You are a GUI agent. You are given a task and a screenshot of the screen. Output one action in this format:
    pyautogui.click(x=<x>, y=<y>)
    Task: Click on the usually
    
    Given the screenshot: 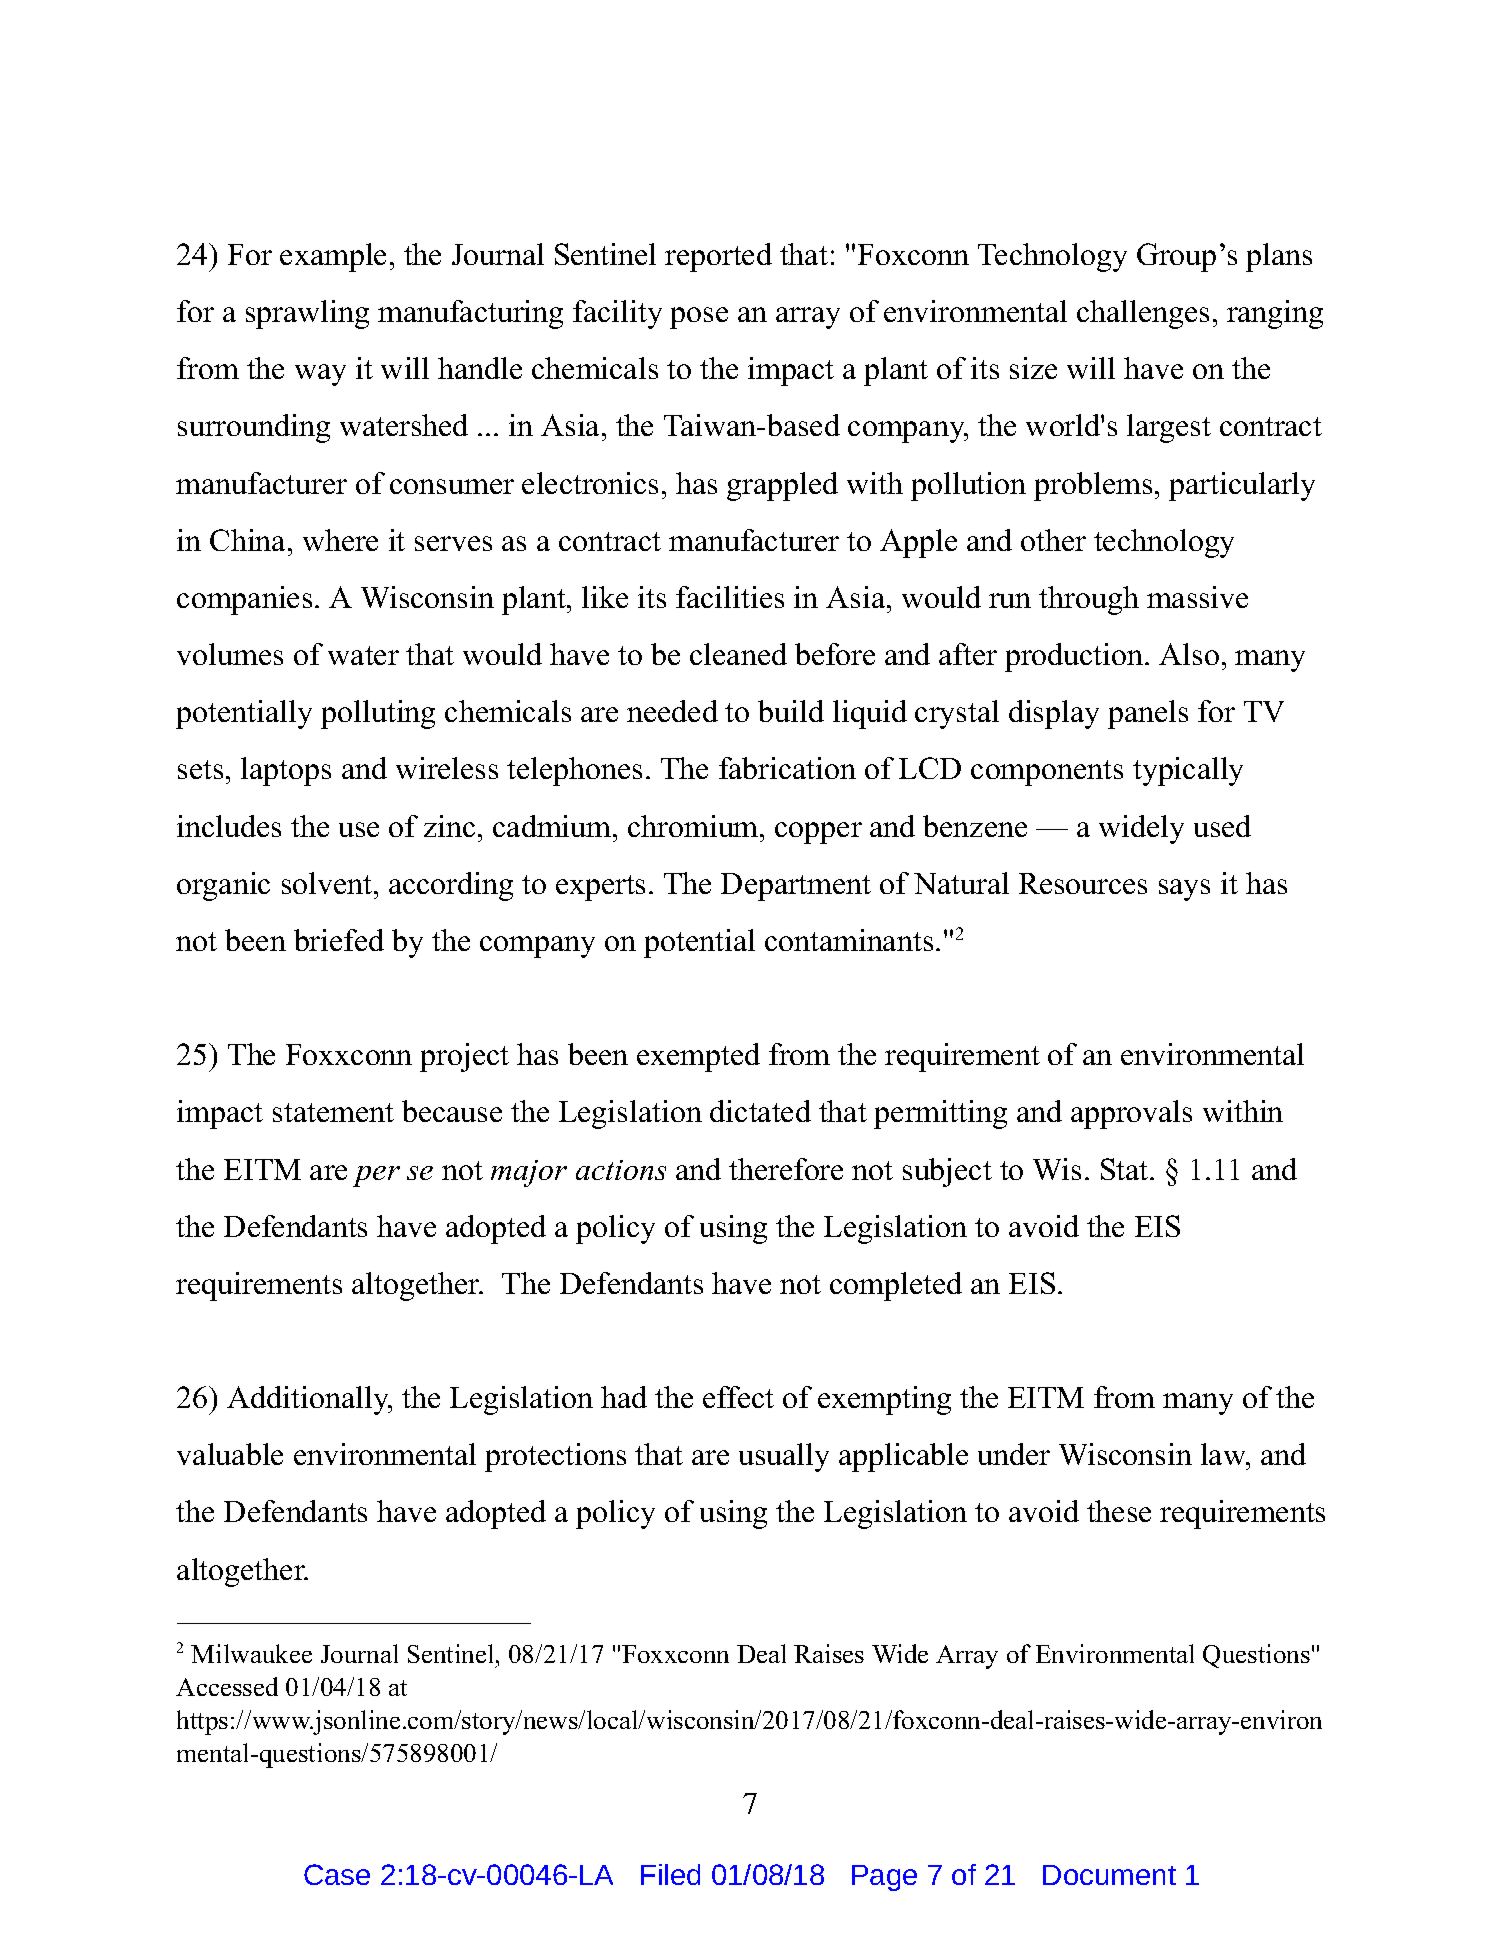 What is the action you would take?
    pyautogui.click(x=784, y=1457)
